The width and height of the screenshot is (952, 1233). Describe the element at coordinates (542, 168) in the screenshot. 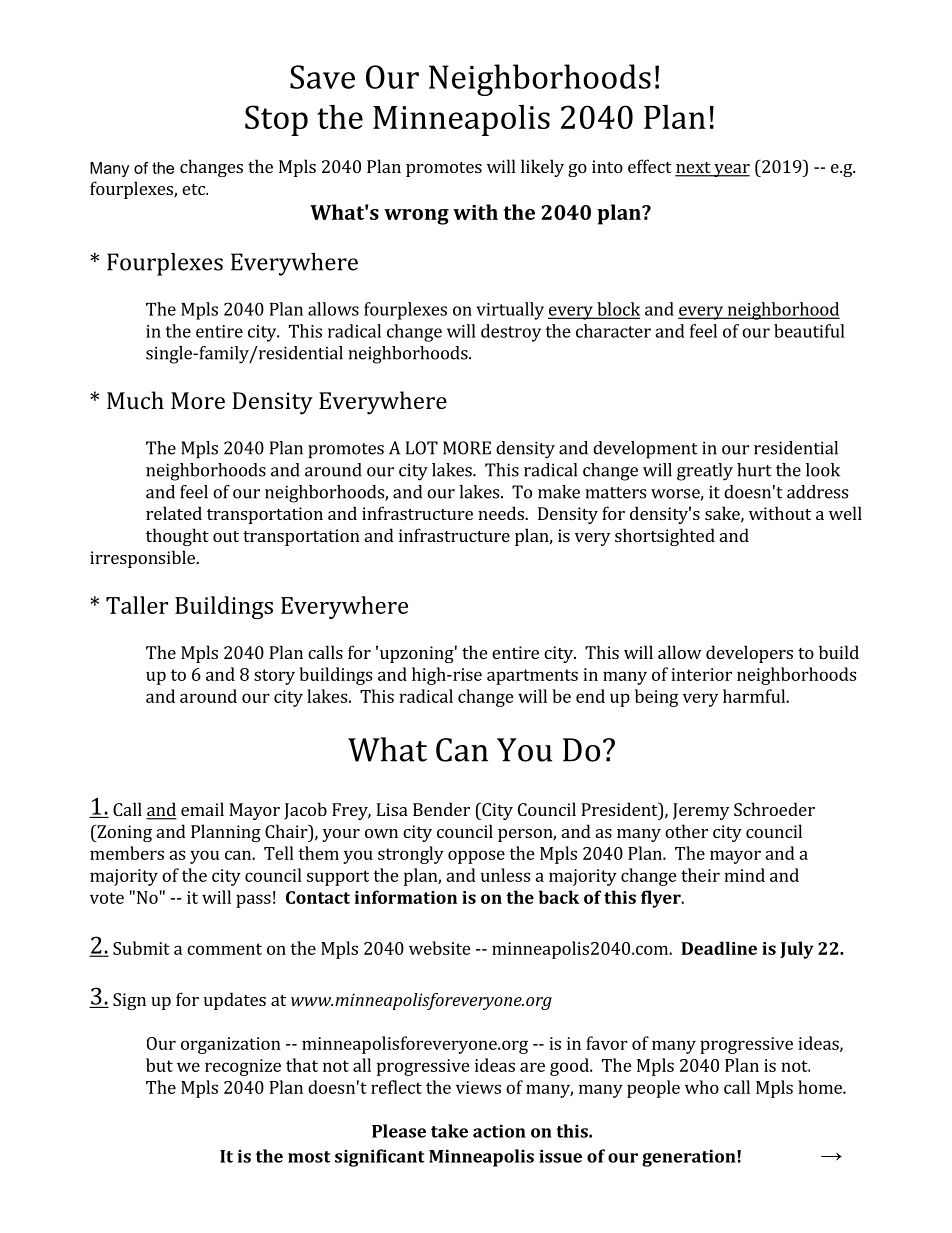

I see `likely` at that location.
